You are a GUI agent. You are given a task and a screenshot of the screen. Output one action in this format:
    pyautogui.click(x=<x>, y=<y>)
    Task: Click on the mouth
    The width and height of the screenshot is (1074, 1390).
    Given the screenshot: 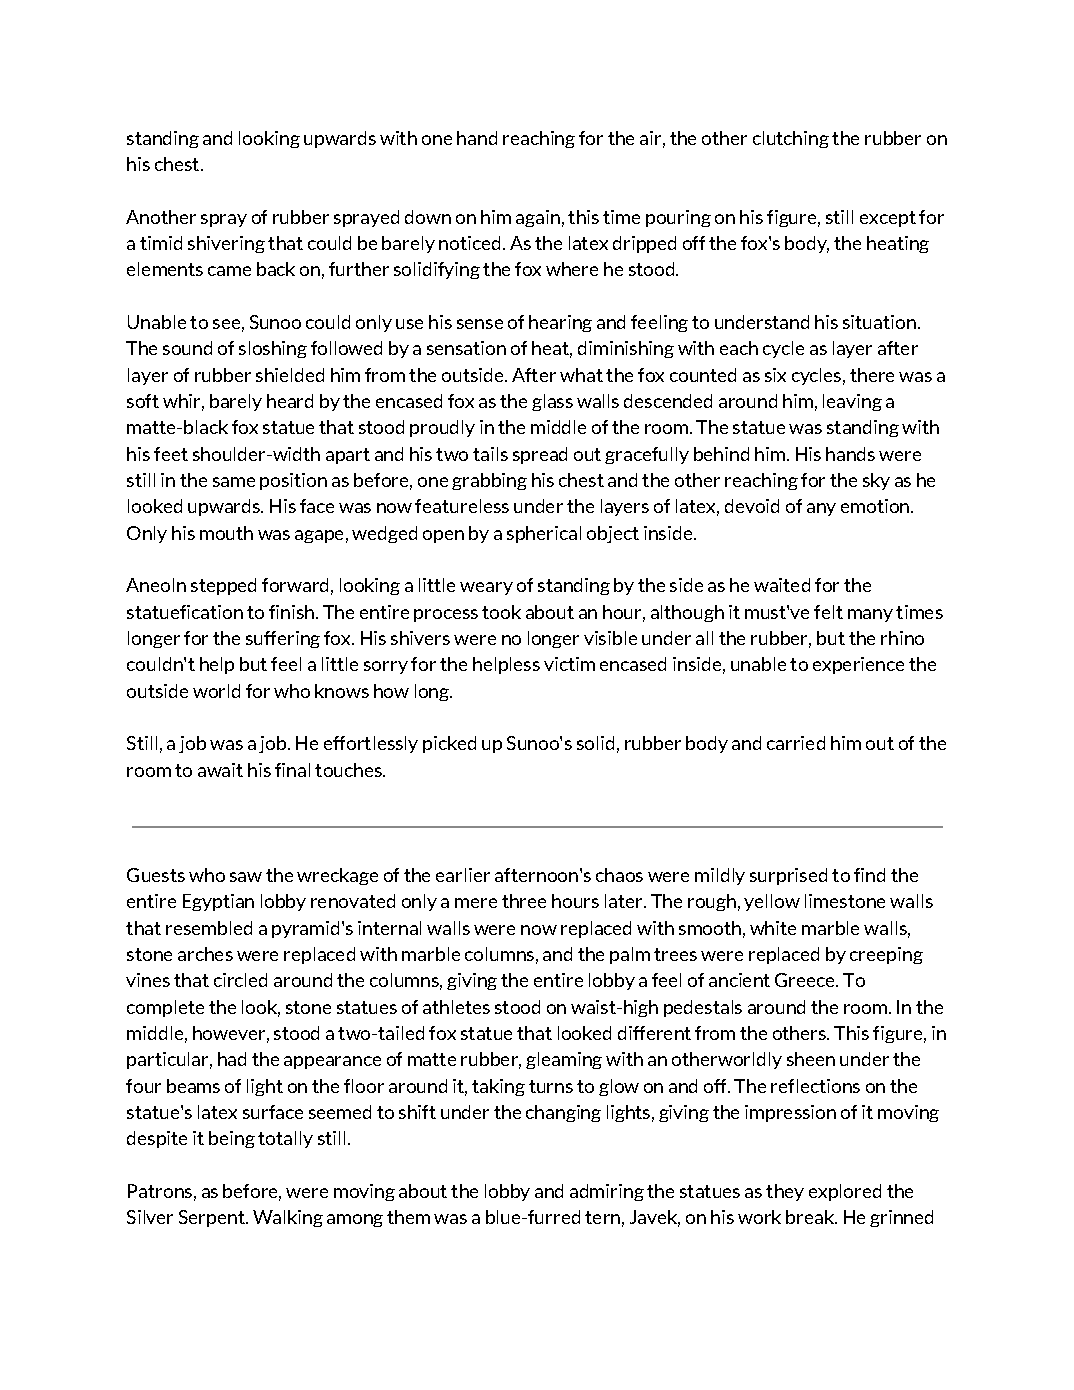 What is the action you would take?
    pyautogui.click(x=226, y=533)
